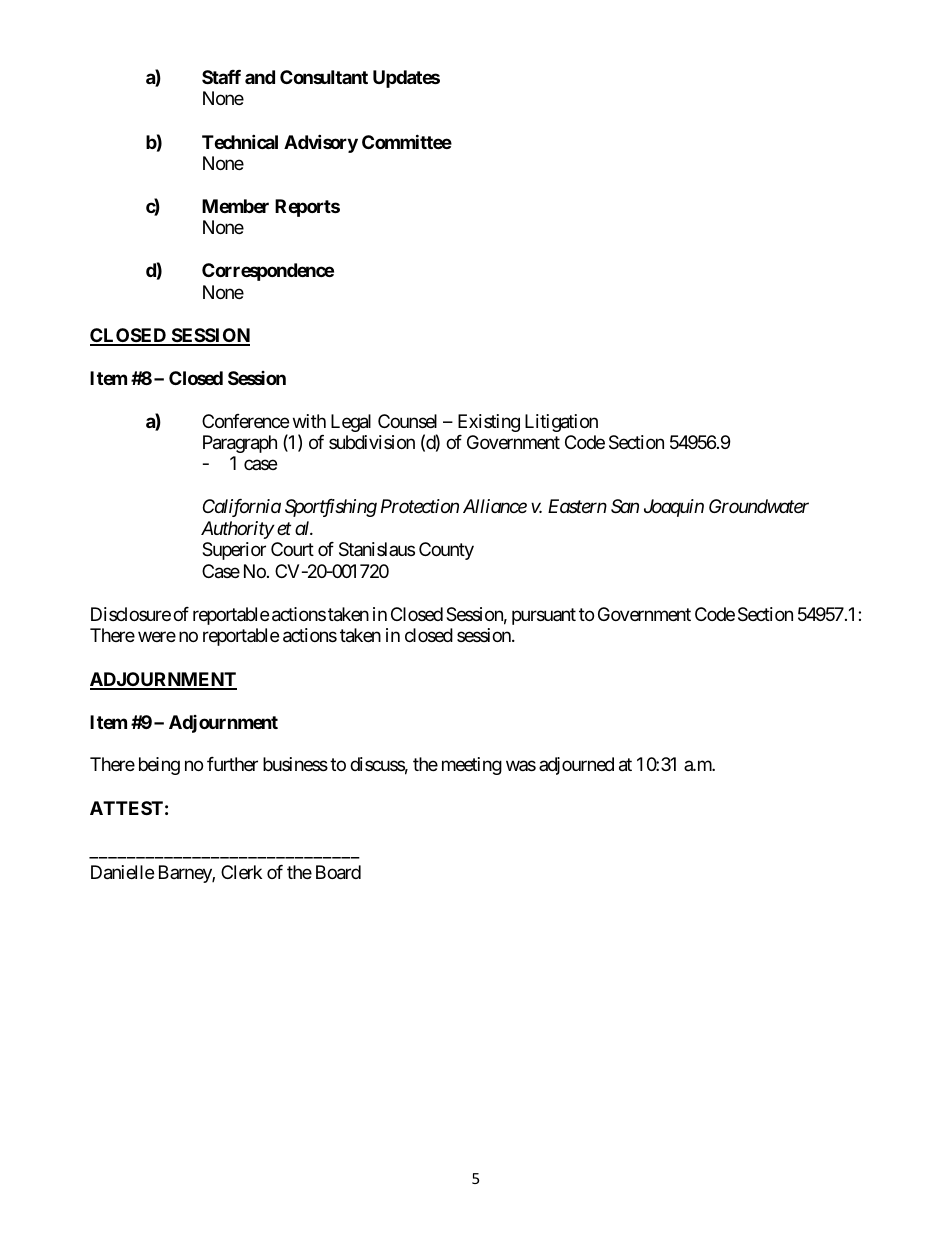 The width and height of the page is (952, 1233). Describe the element at coordinates (324, 77) in the page. I see `Consultant` at that location.
